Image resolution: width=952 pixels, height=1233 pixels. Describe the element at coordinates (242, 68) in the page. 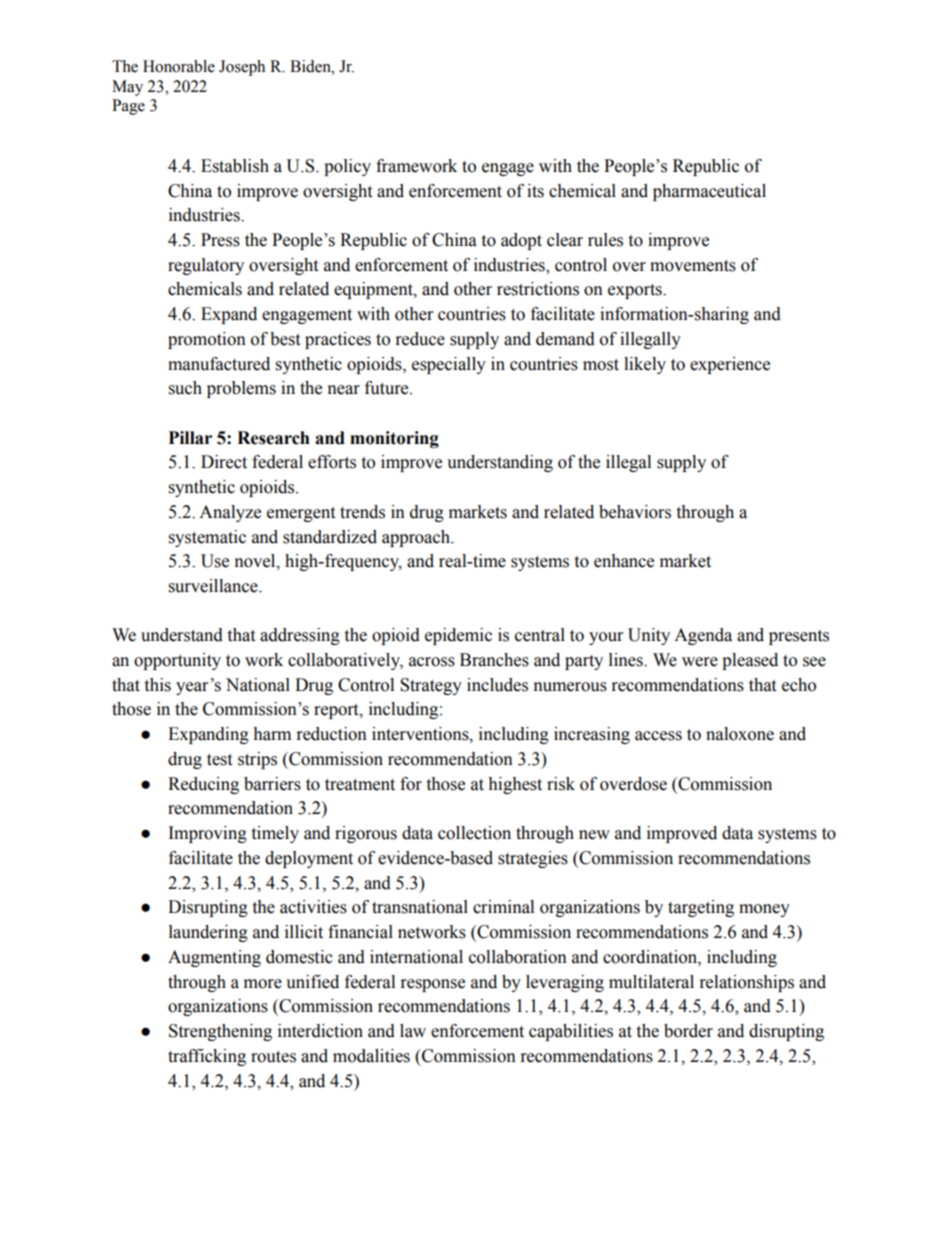

I see `Joseph` at that location.
